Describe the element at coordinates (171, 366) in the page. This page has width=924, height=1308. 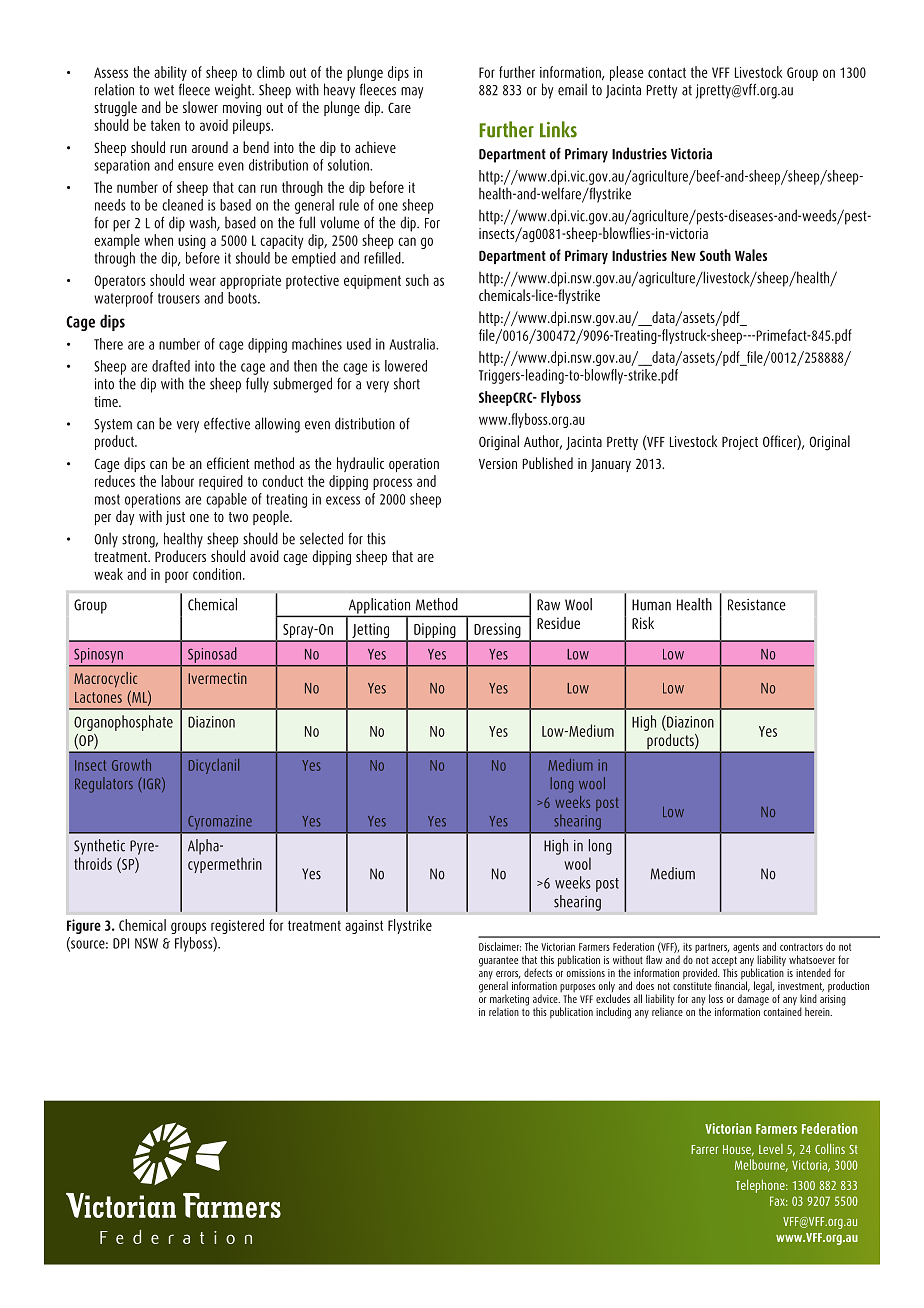
I see `drafted` at that location.
